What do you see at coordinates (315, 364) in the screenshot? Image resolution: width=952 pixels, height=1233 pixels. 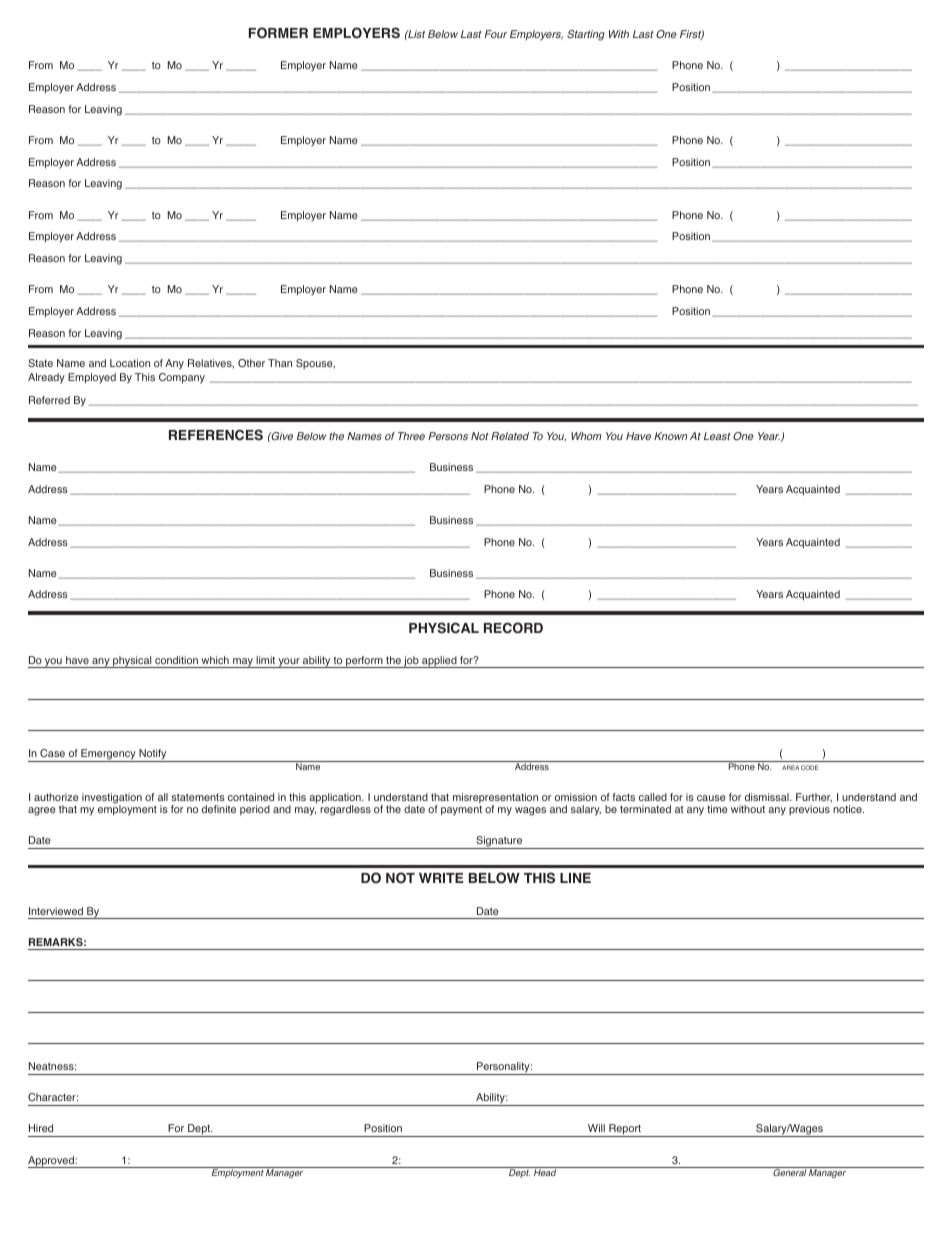 I see `Spouse` at bounding box center [315, 364].
